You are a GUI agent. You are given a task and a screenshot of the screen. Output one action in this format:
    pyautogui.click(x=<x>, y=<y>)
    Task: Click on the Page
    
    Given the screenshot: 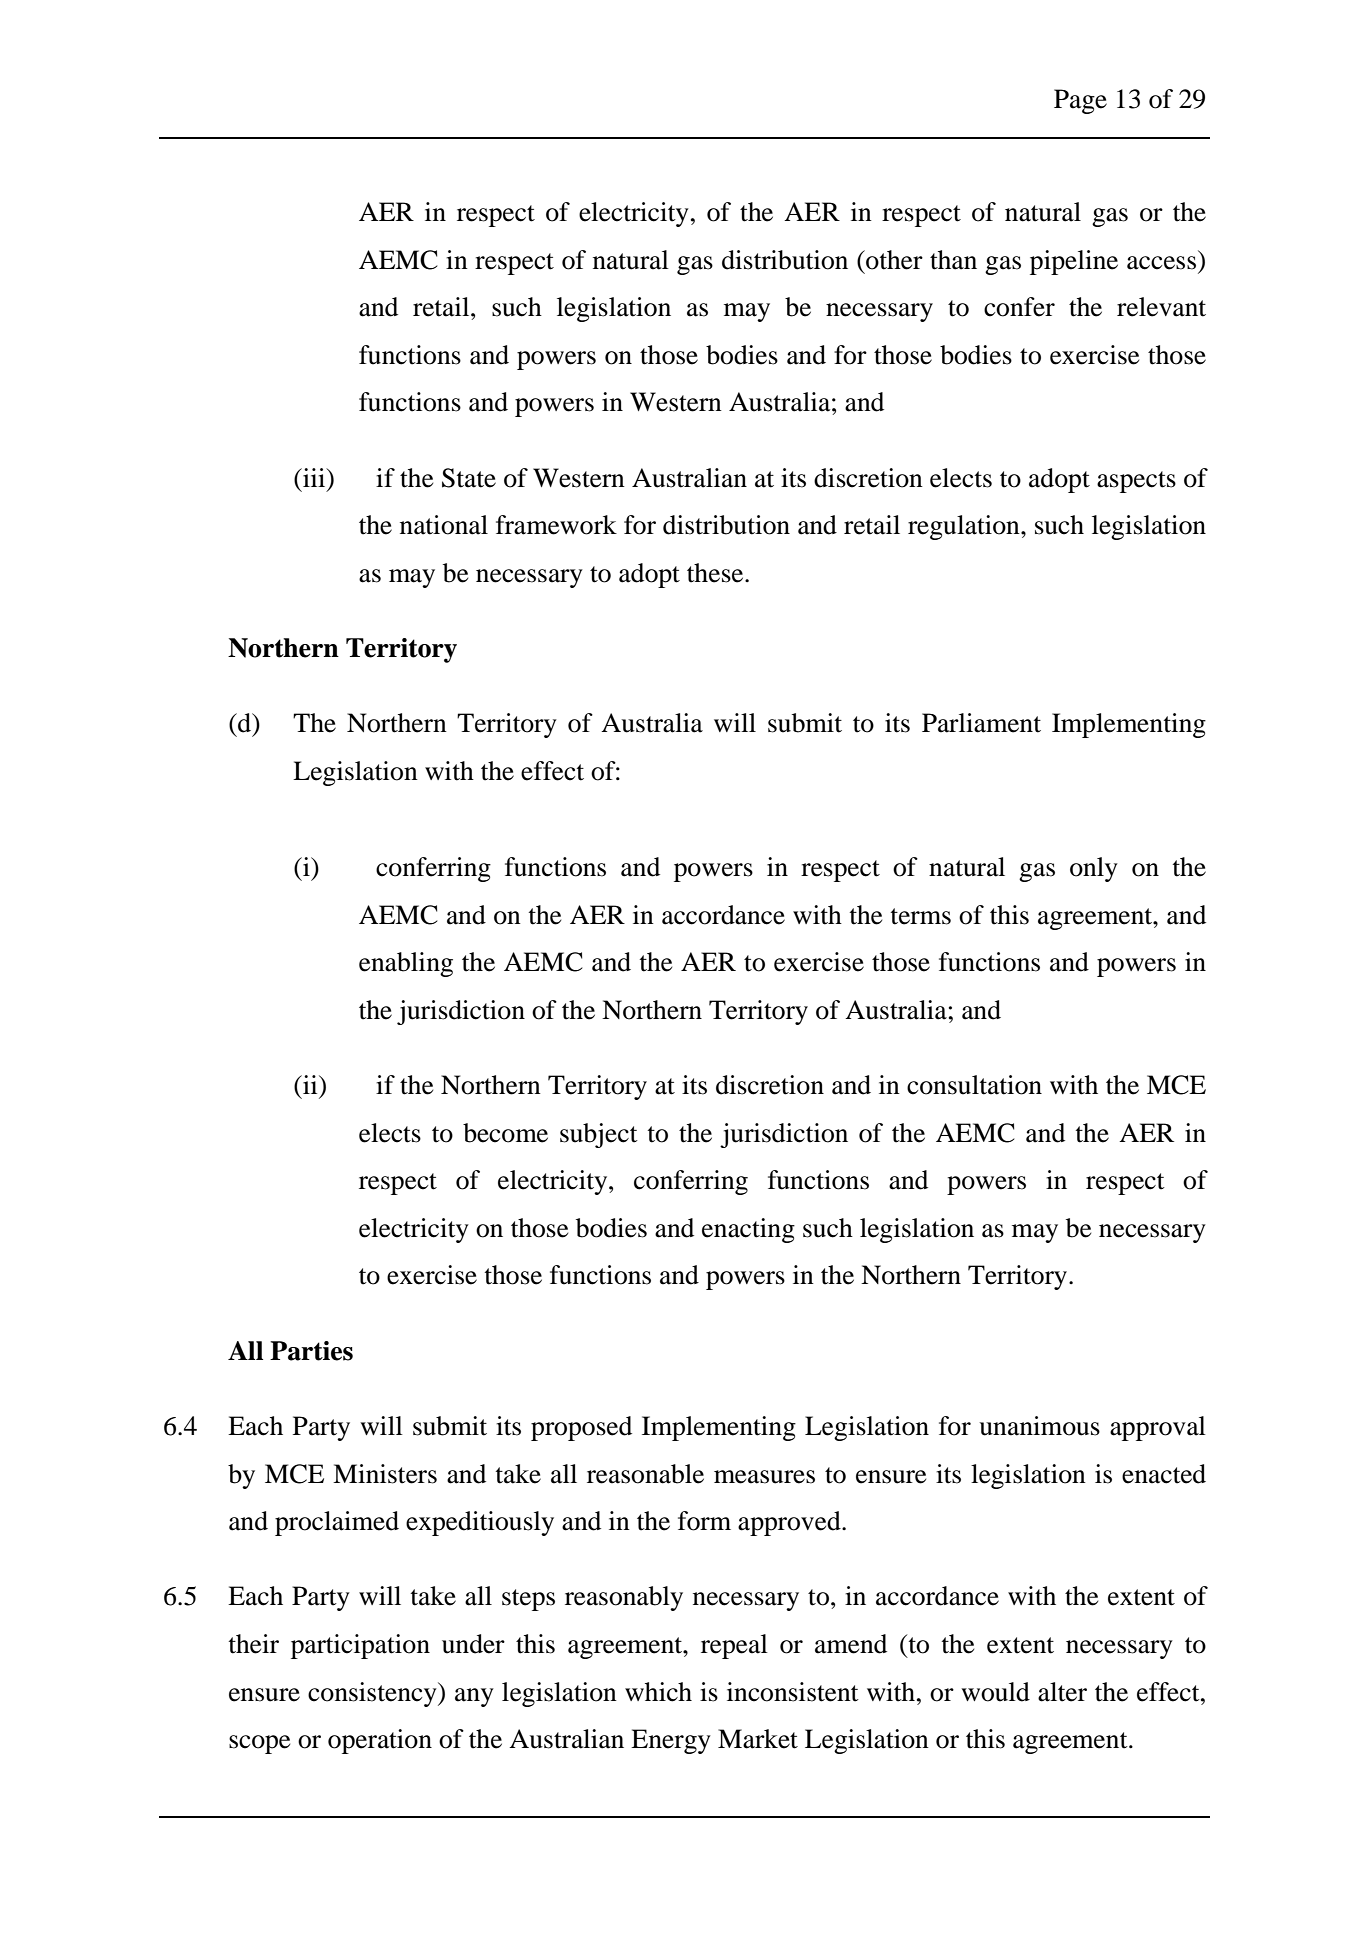 What is the action you would take?
    pyautogui.click(x=1080, y=101)
